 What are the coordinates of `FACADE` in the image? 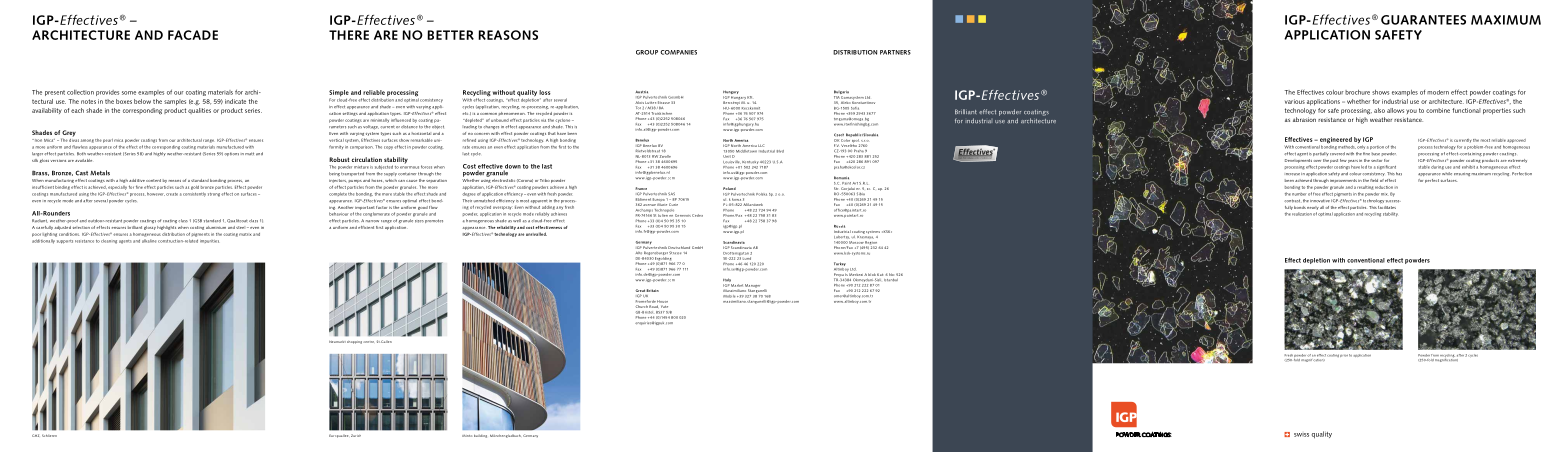 It's located at (193, 35).
